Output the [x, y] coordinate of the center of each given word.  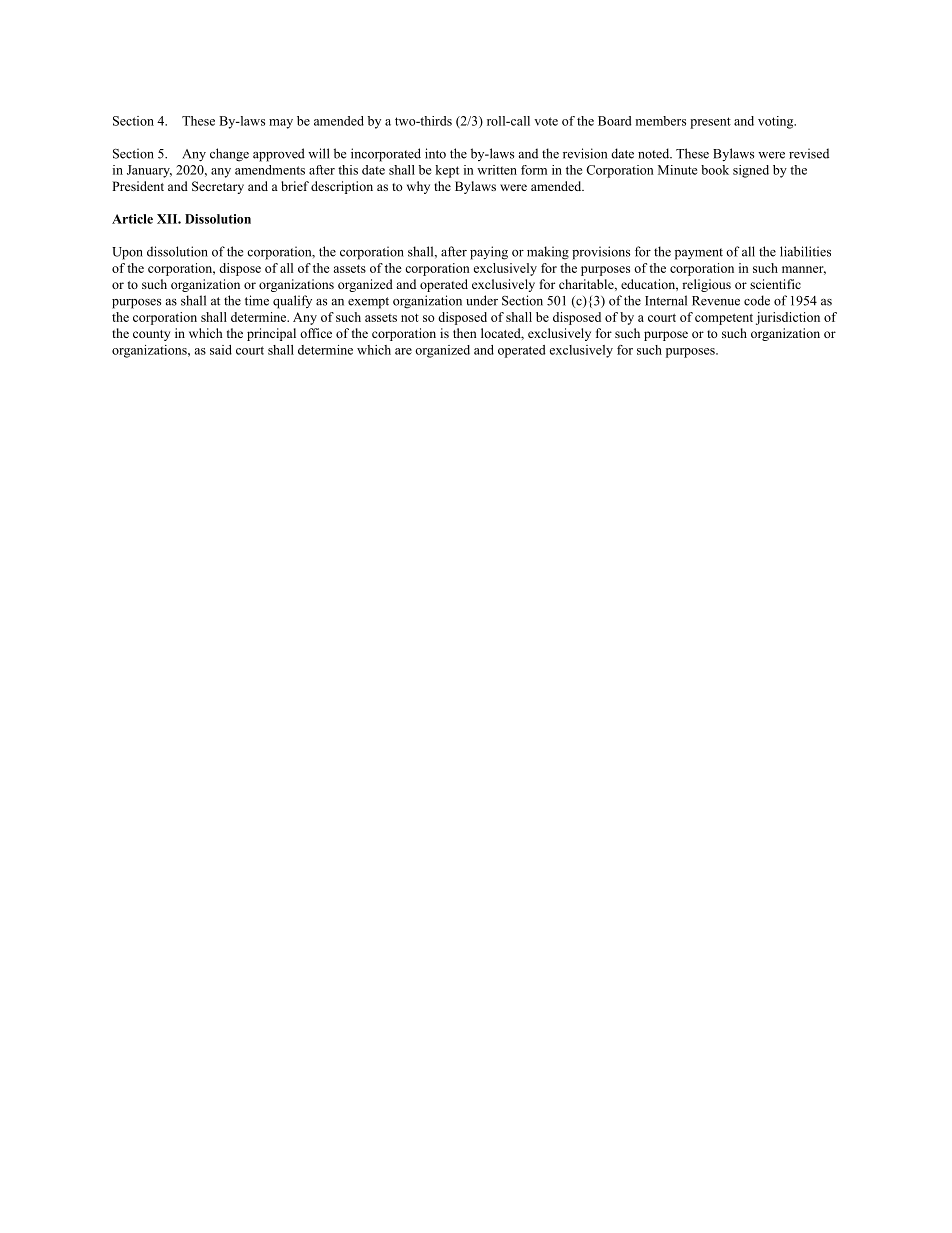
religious [706, 285]
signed [751, 171]
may [281, 124]
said [221, 350]
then [465, 333]
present [710, 123]
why [418, 187]
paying [489, 253]
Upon [127, 253]
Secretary [218, 187]
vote [546, 121]
